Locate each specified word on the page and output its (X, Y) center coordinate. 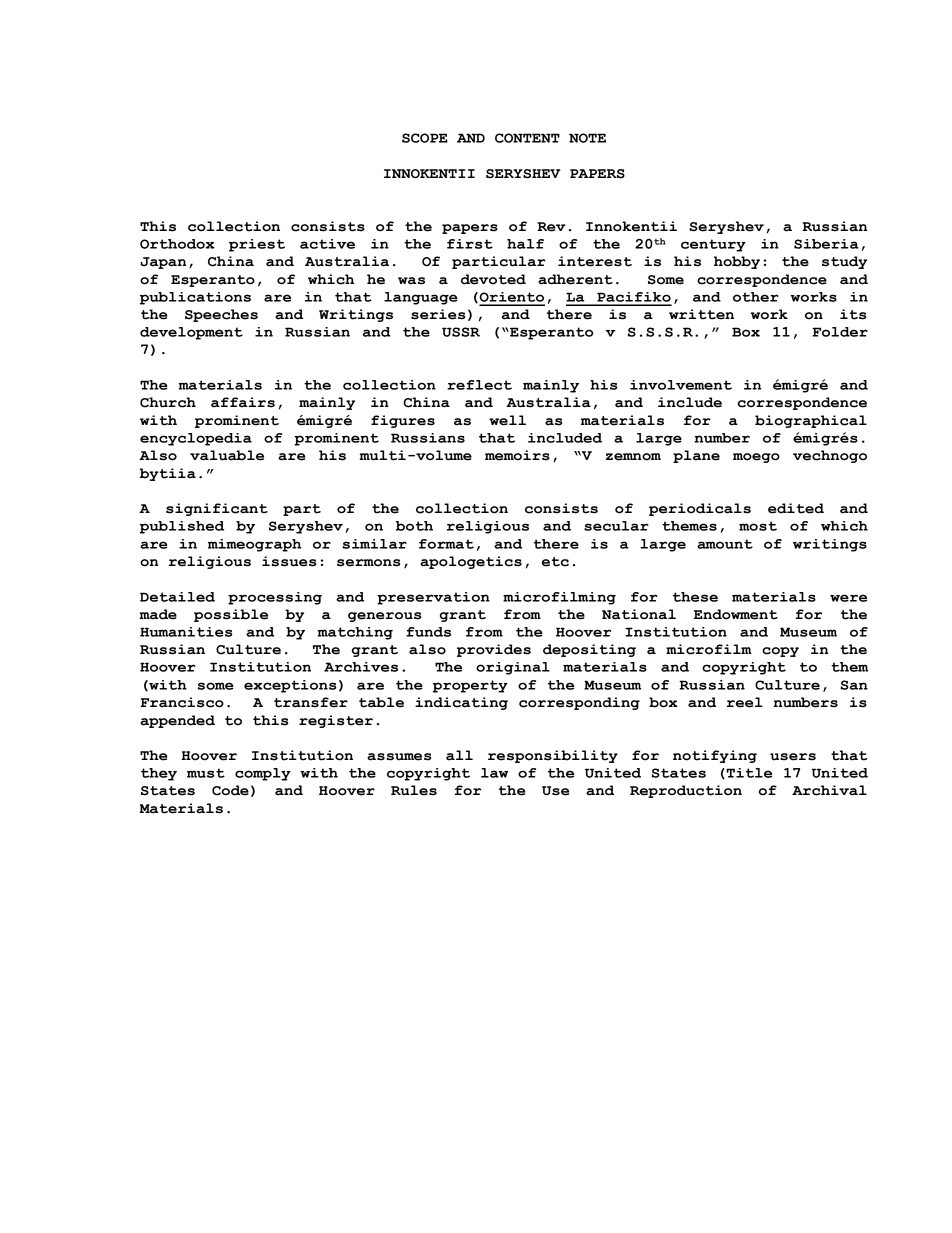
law (494, 773)
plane (696, 456)
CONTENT (527, 138)
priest (257, 245)
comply (263, 774)
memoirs (517, 455)
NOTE (587, 138)
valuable (227, 455)
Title (748, 773)
